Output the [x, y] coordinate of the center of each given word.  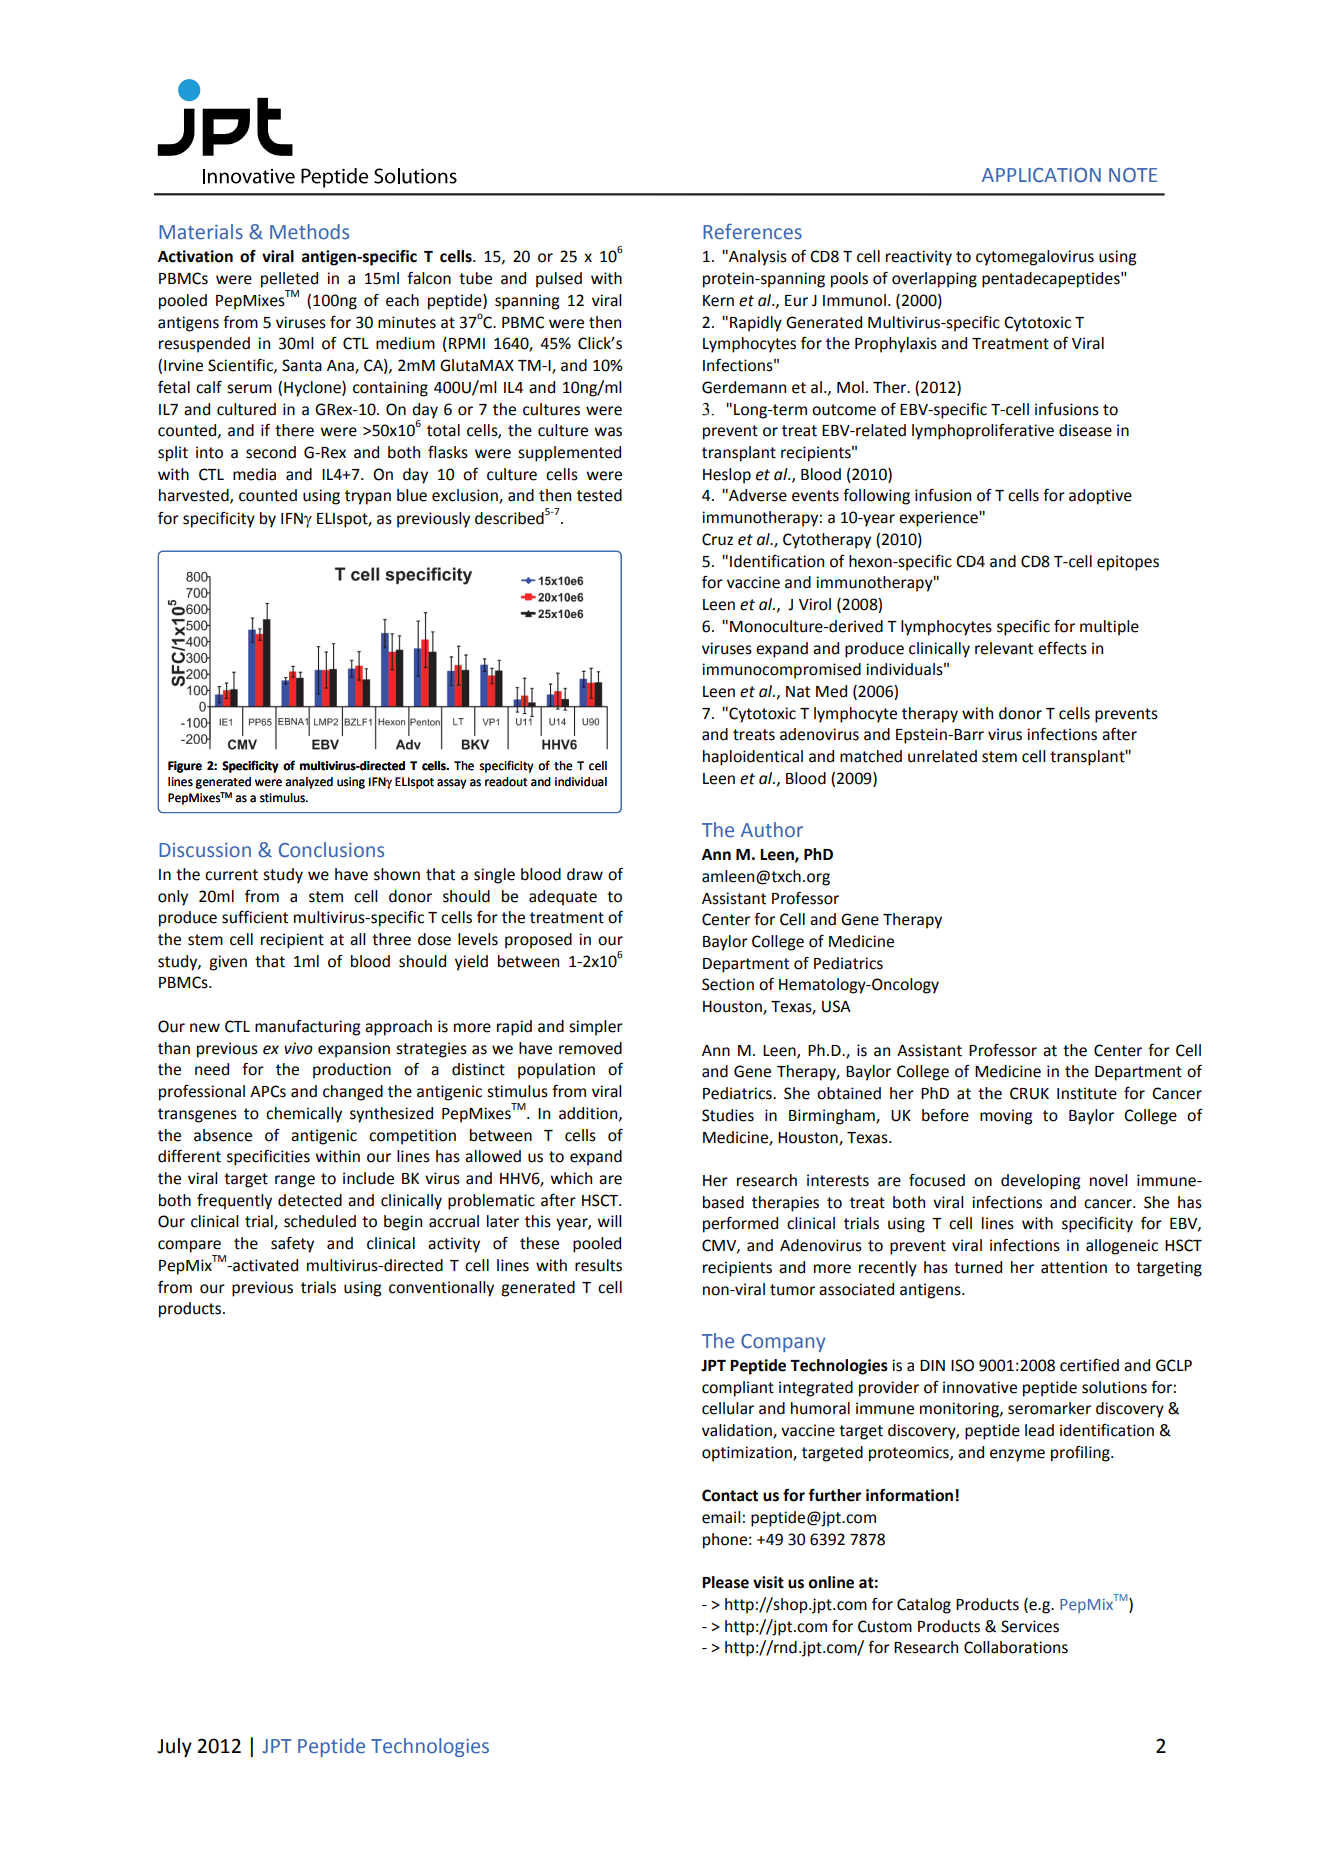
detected [310, 1200]
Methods [309, 232]
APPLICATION [1041, 175]
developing [1040, 1182]
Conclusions [331, 850]
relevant [1004, 648]
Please [725, 1582]
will [609, 1221]
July [174, 1747]
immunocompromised [781, 671]
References [752, 232]
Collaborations [1016, 1647]
